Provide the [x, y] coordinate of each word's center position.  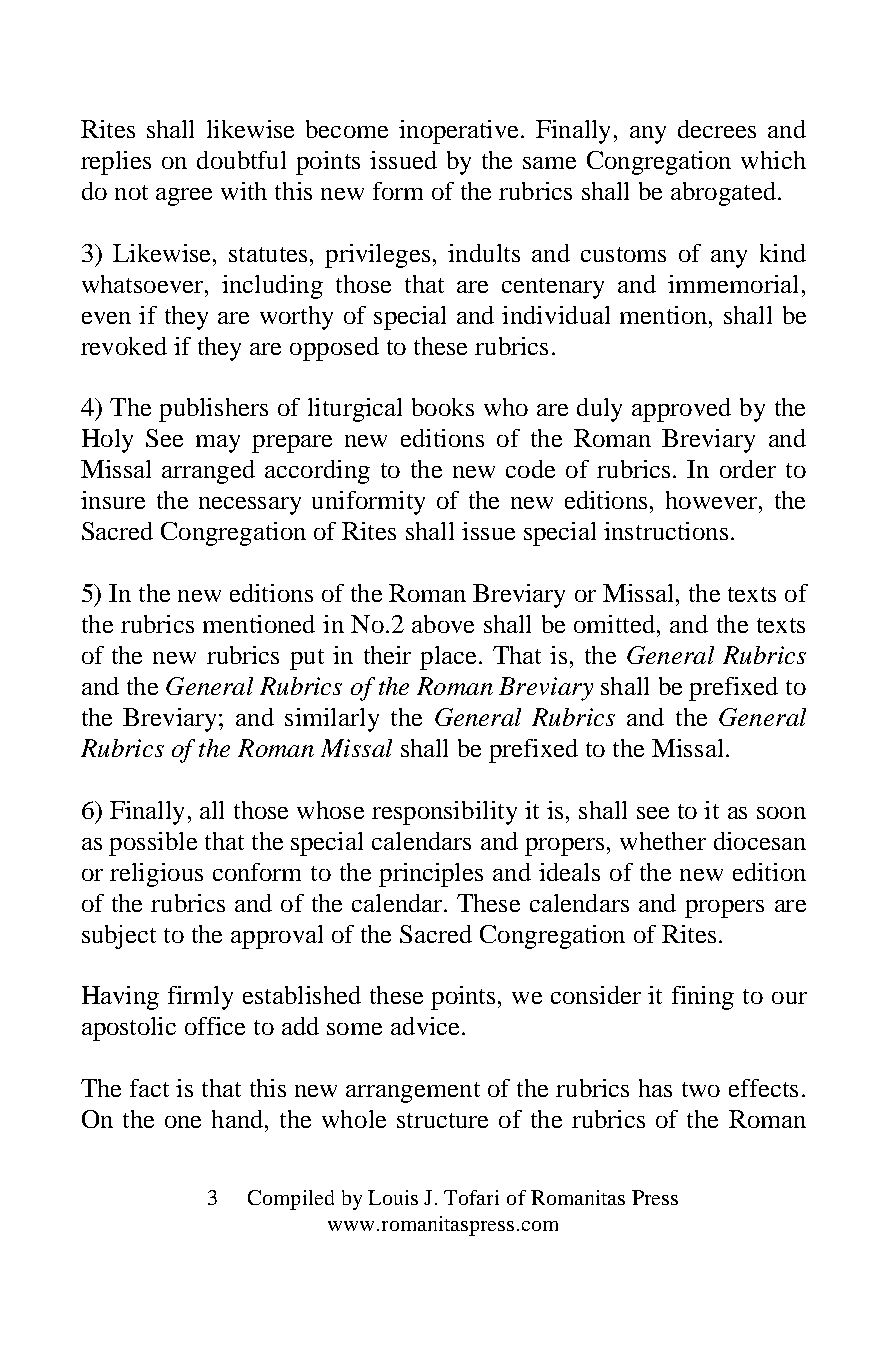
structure [442, 1120]
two [701, 1089]
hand [239, 1119]
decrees [717, 129]
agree [184, 197]
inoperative [458, 132]
